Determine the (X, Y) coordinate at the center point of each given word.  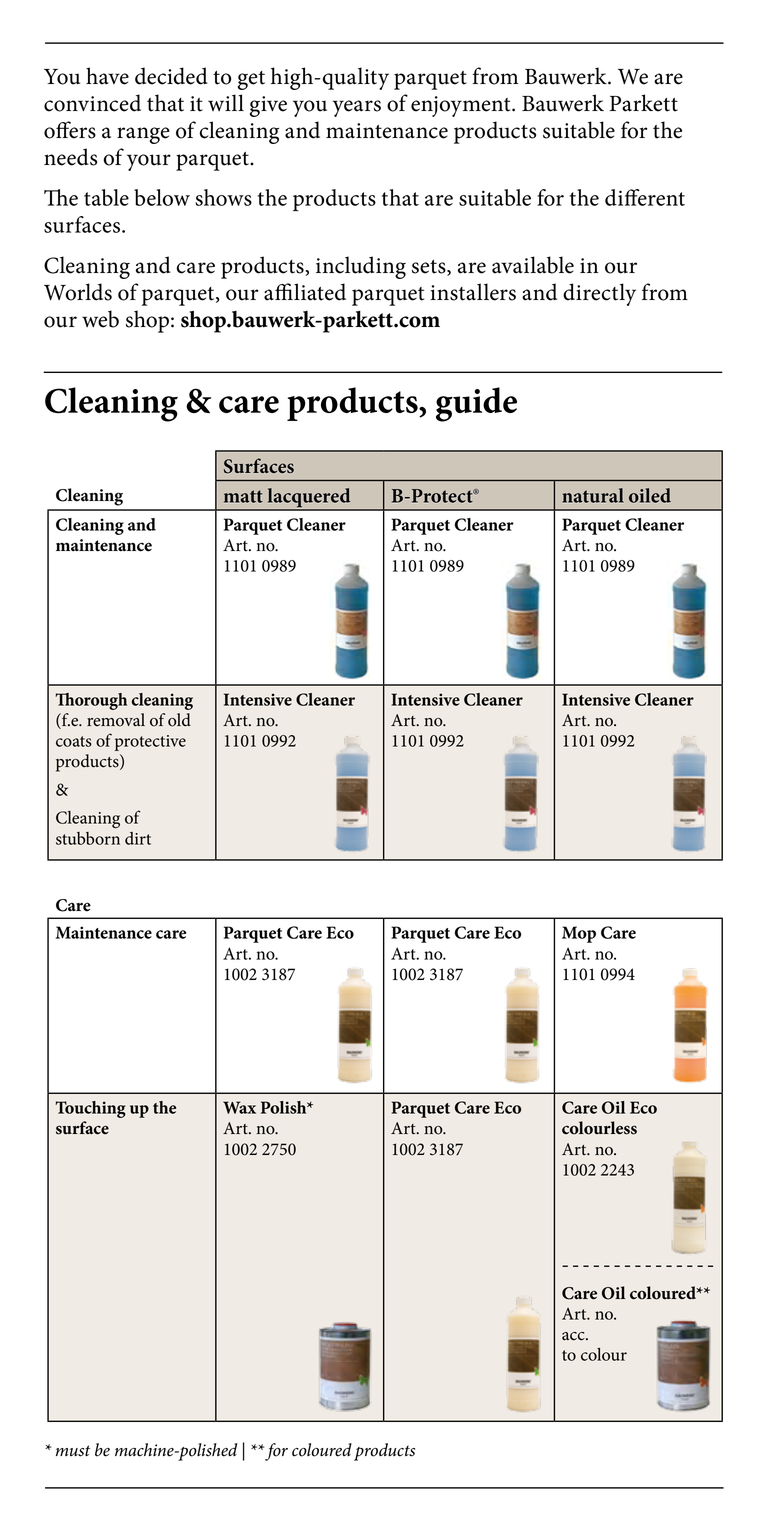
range (143, 135)
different (645, 197)
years (357, 108)
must (73, 1451)
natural (593, 495)
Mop (579, 934)
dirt (138, 838)
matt (243, 496)
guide (476, 404)
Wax (239, 1107)
